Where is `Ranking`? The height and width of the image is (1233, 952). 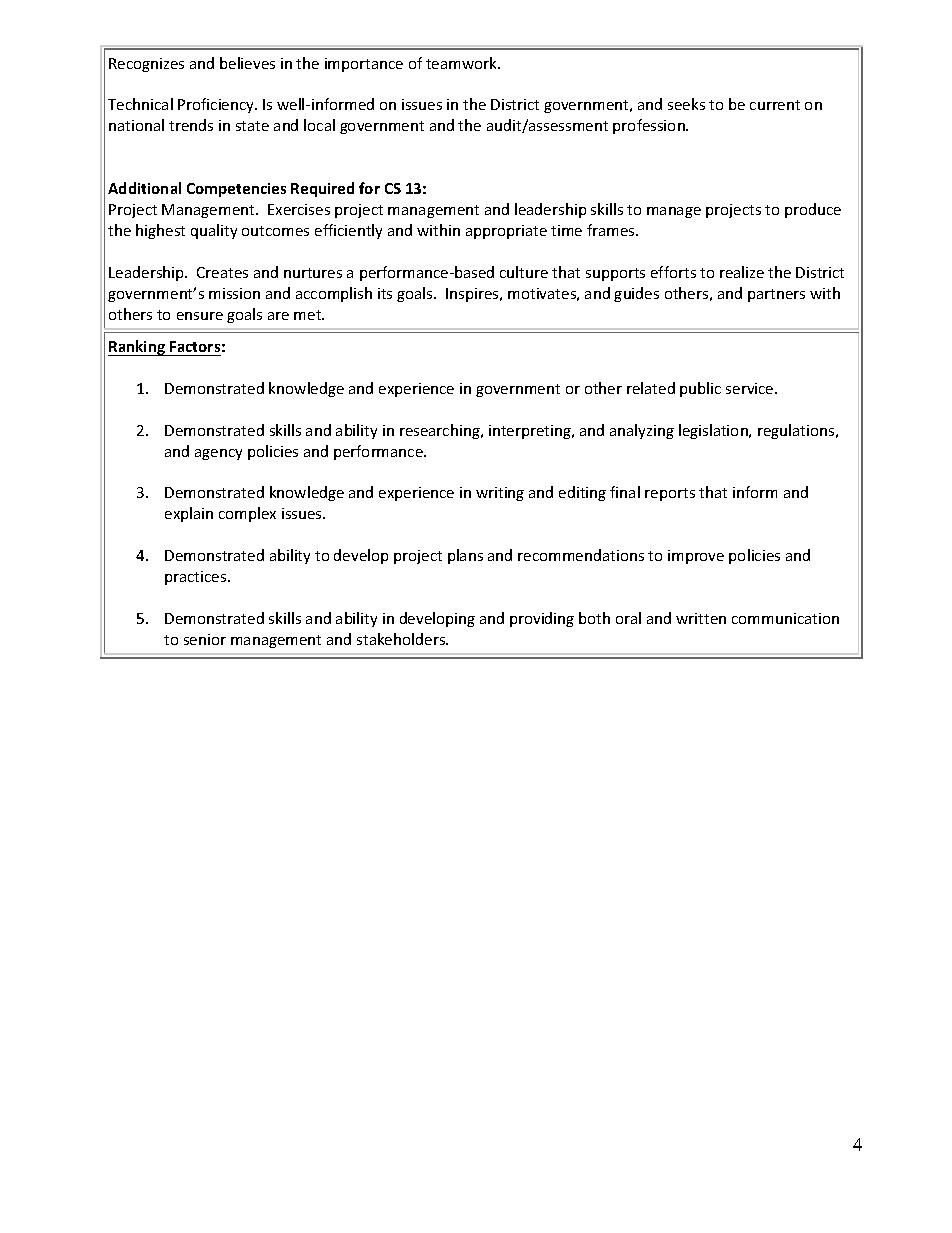
Ranking is located at coordinates (138, 348).
